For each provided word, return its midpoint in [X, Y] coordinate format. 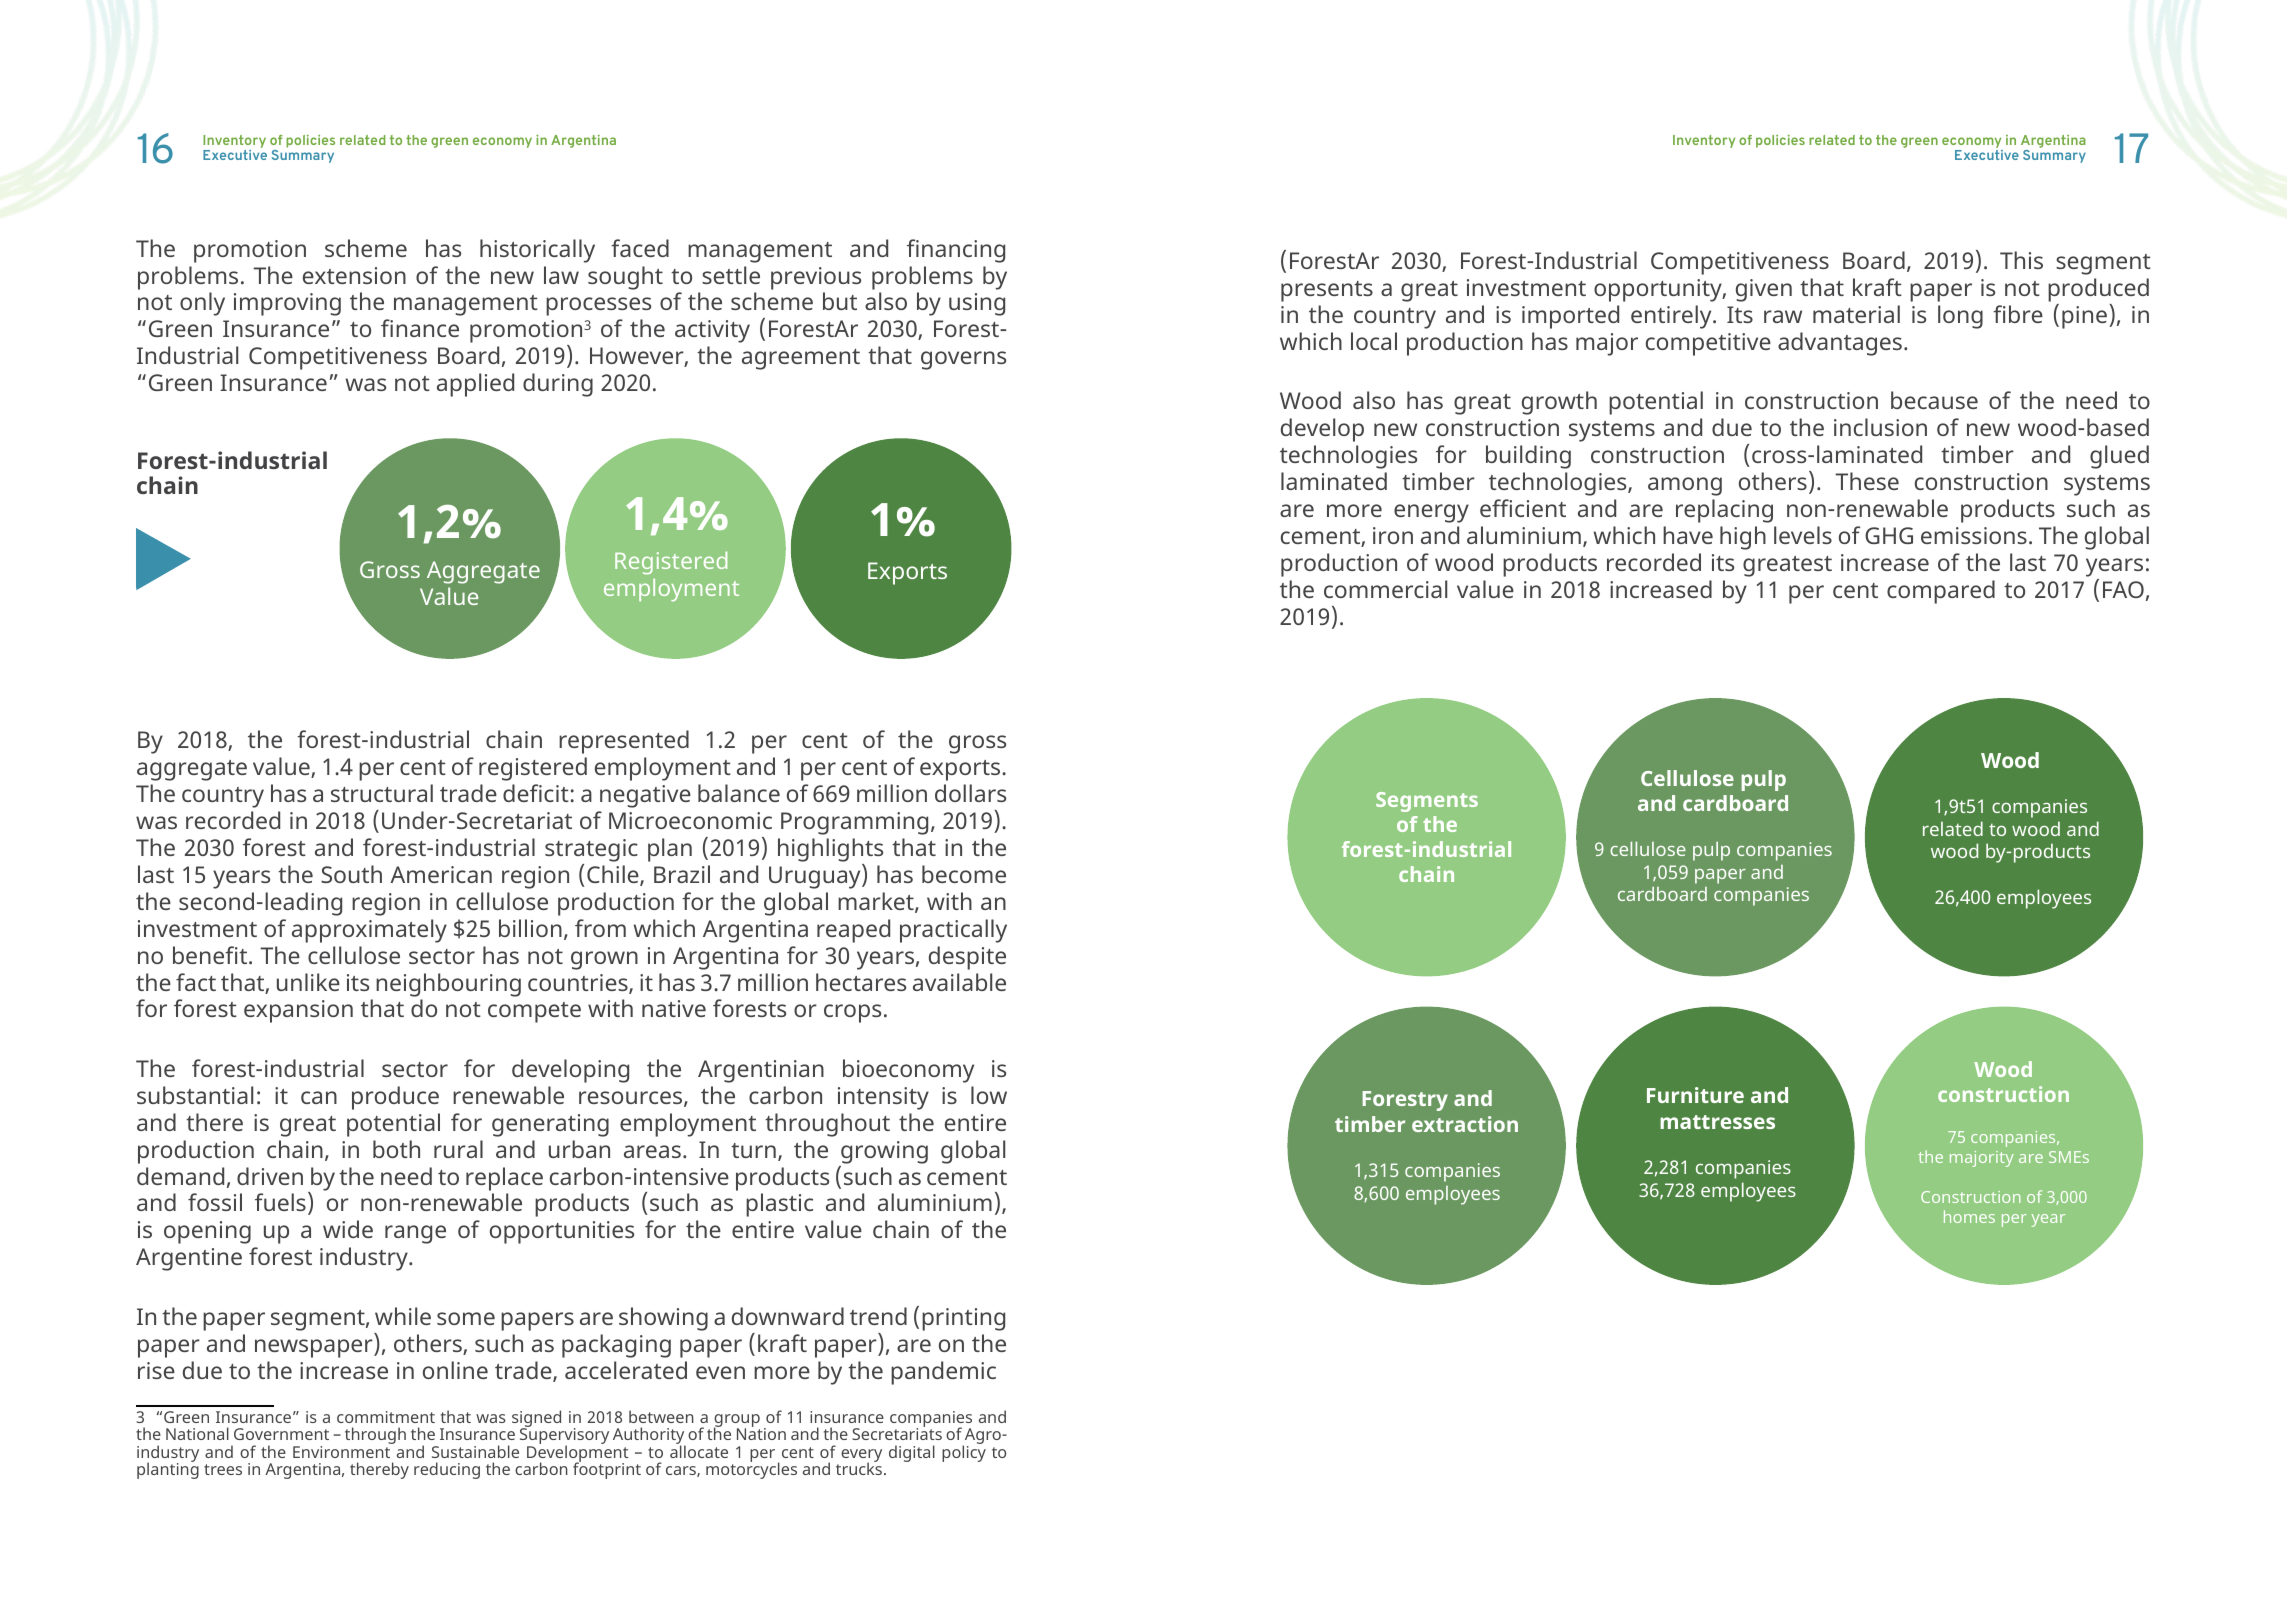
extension [354, 275]
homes [1969, 1216]
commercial [1385, 589]
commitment [386, 1417]
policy [964, 1452]
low [989, 1095]
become [964, 874]
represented [624, 742]
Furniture [1695, 1095]
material [1856, 314]
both [396, 1149]
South [351, 874]
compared [1941, 592]
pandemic [943, 1373]
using [977, 304]
